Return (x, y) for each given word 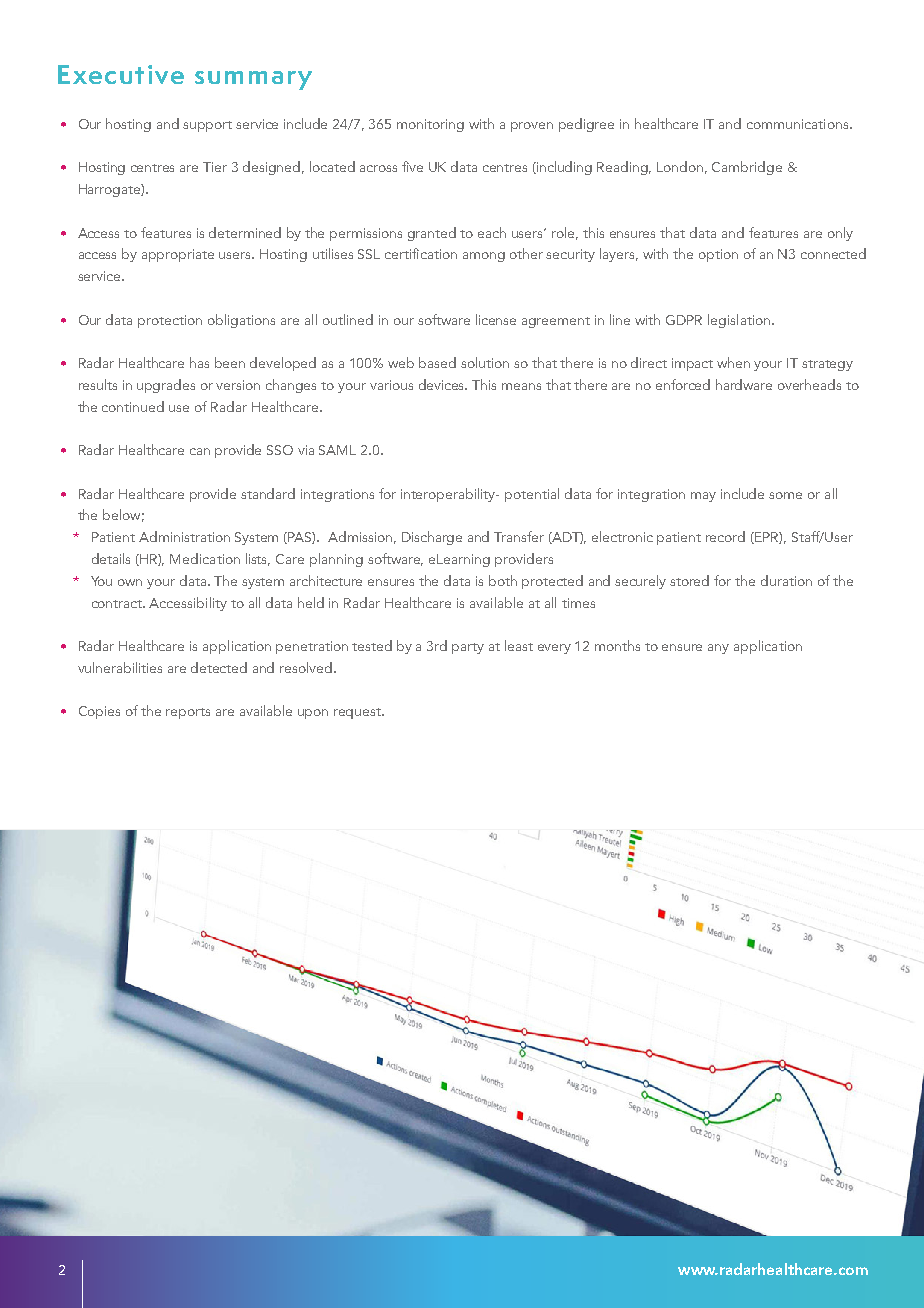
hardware (744, 384)
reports (188, 713)
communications (799, 124)
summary (253, 80)
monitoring (430, 125)
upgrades (166, 386)
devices (443, 384)
